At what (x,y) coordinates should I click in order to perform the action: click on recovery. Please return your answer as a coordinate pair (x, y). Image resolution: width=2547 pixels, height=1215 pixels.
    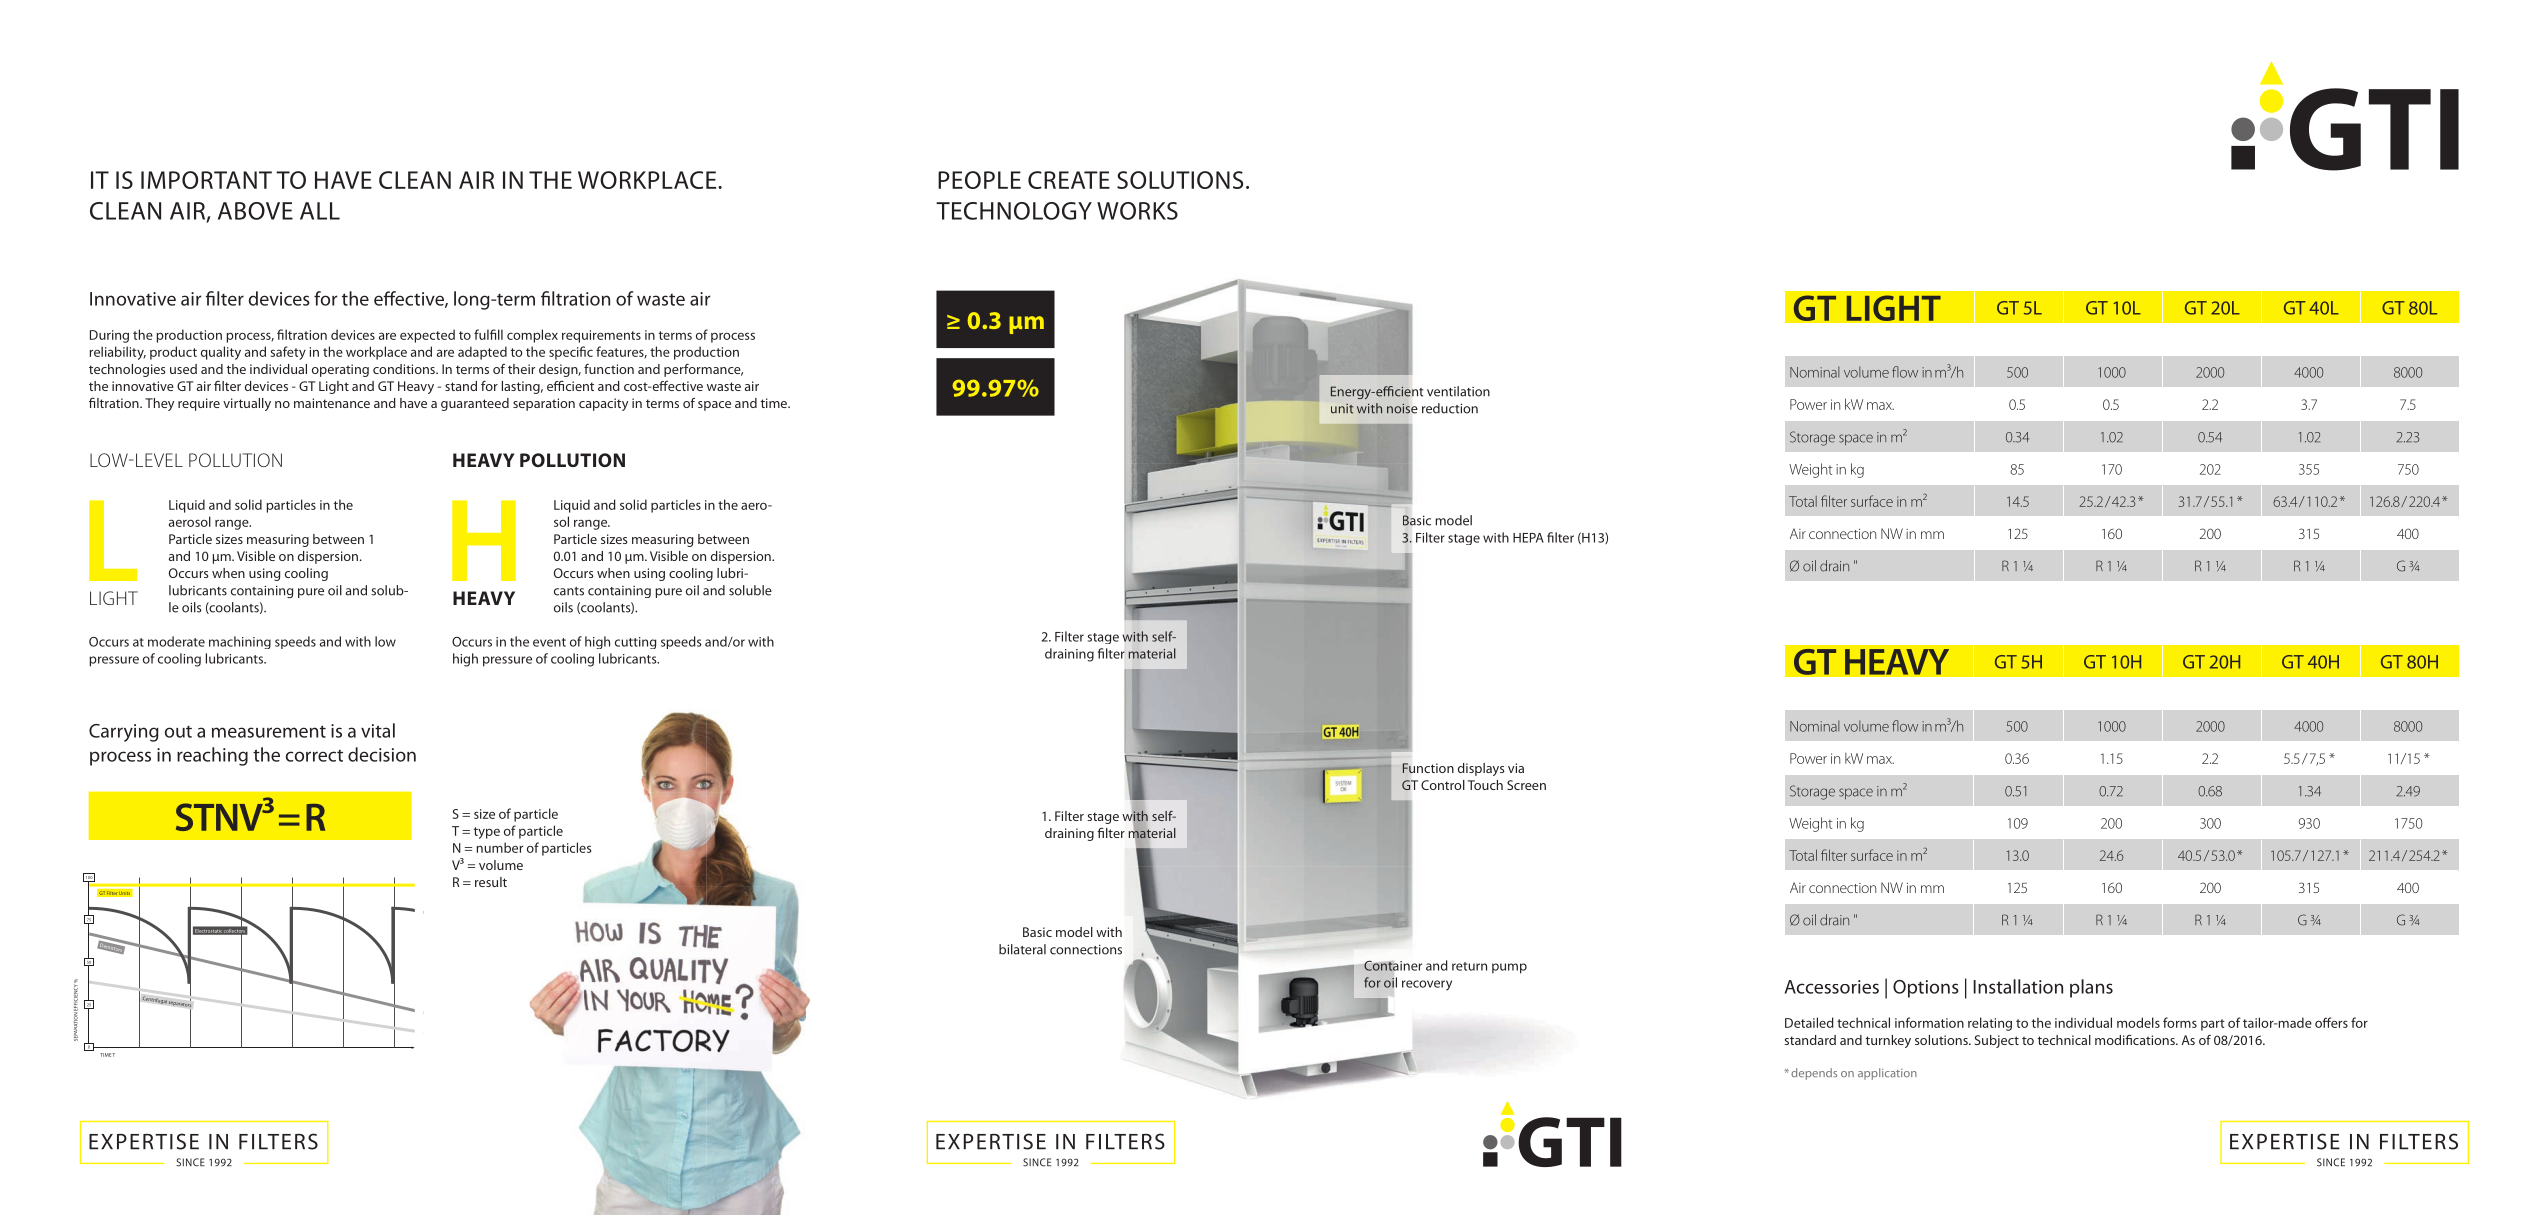
    Looking at the image, I should click on (1427, 985).
